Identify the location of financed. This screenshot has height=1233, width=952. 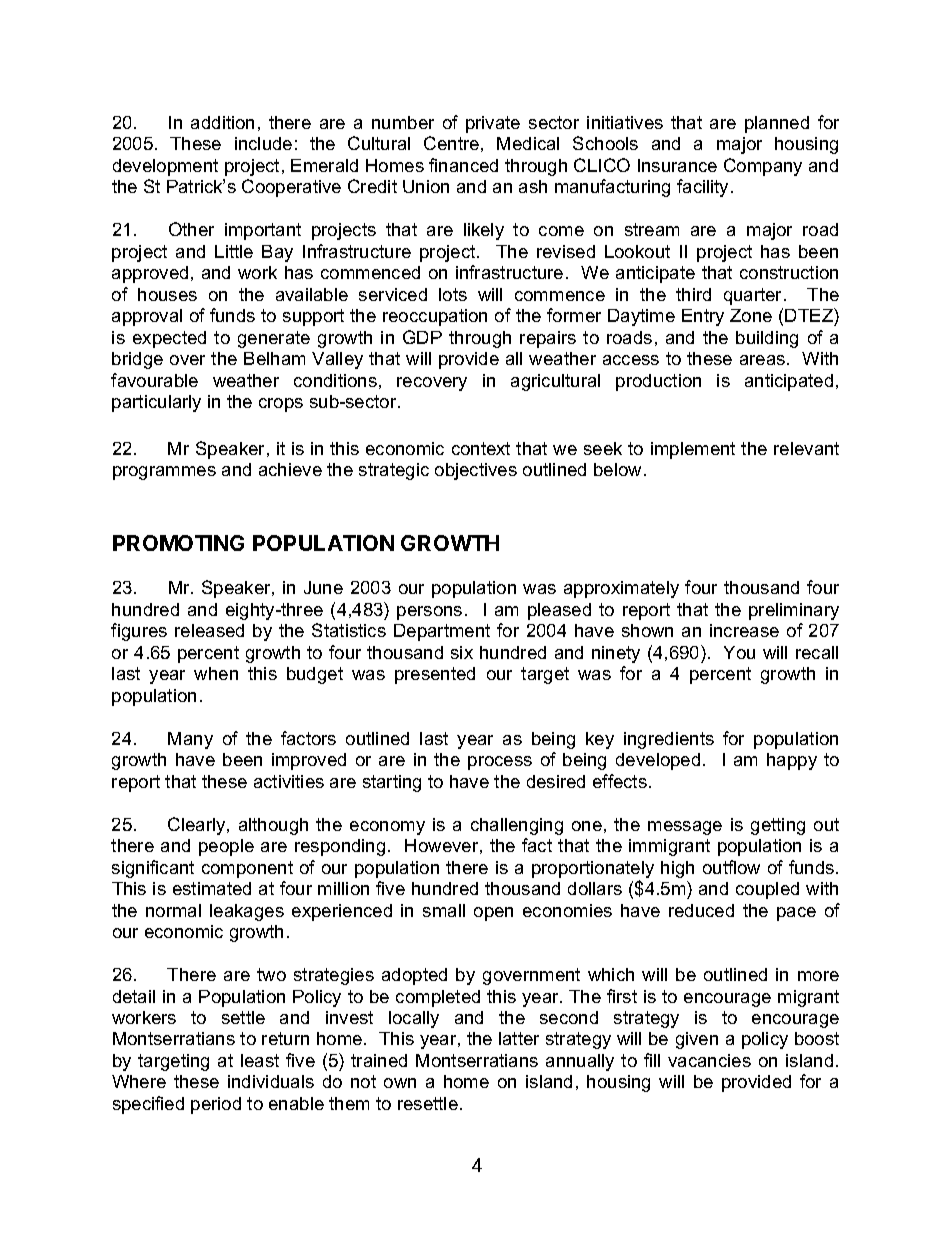
(463, 165).
